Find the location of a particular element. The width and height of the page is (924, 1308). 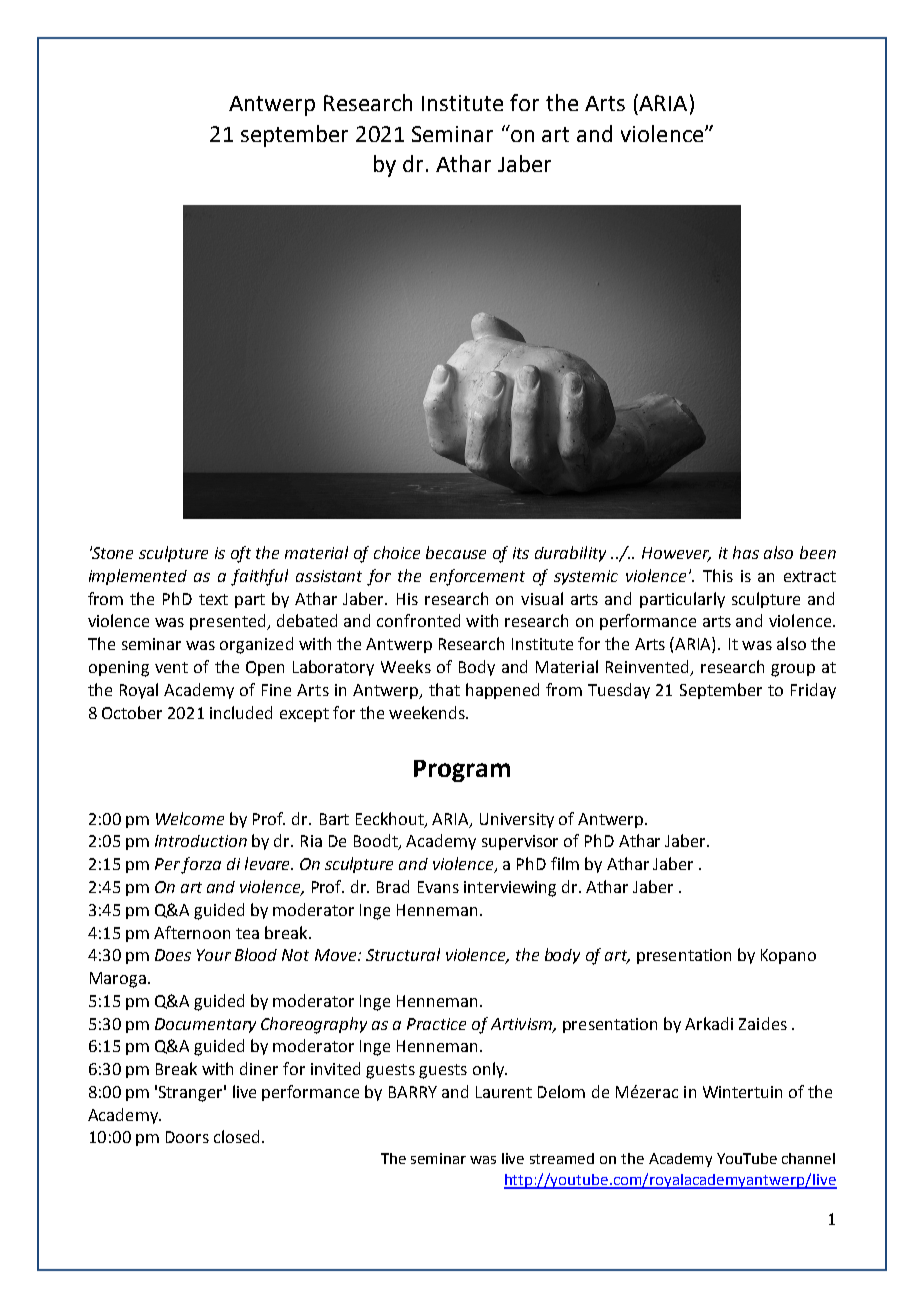

Practice is located at coordinates (436, 1024).
